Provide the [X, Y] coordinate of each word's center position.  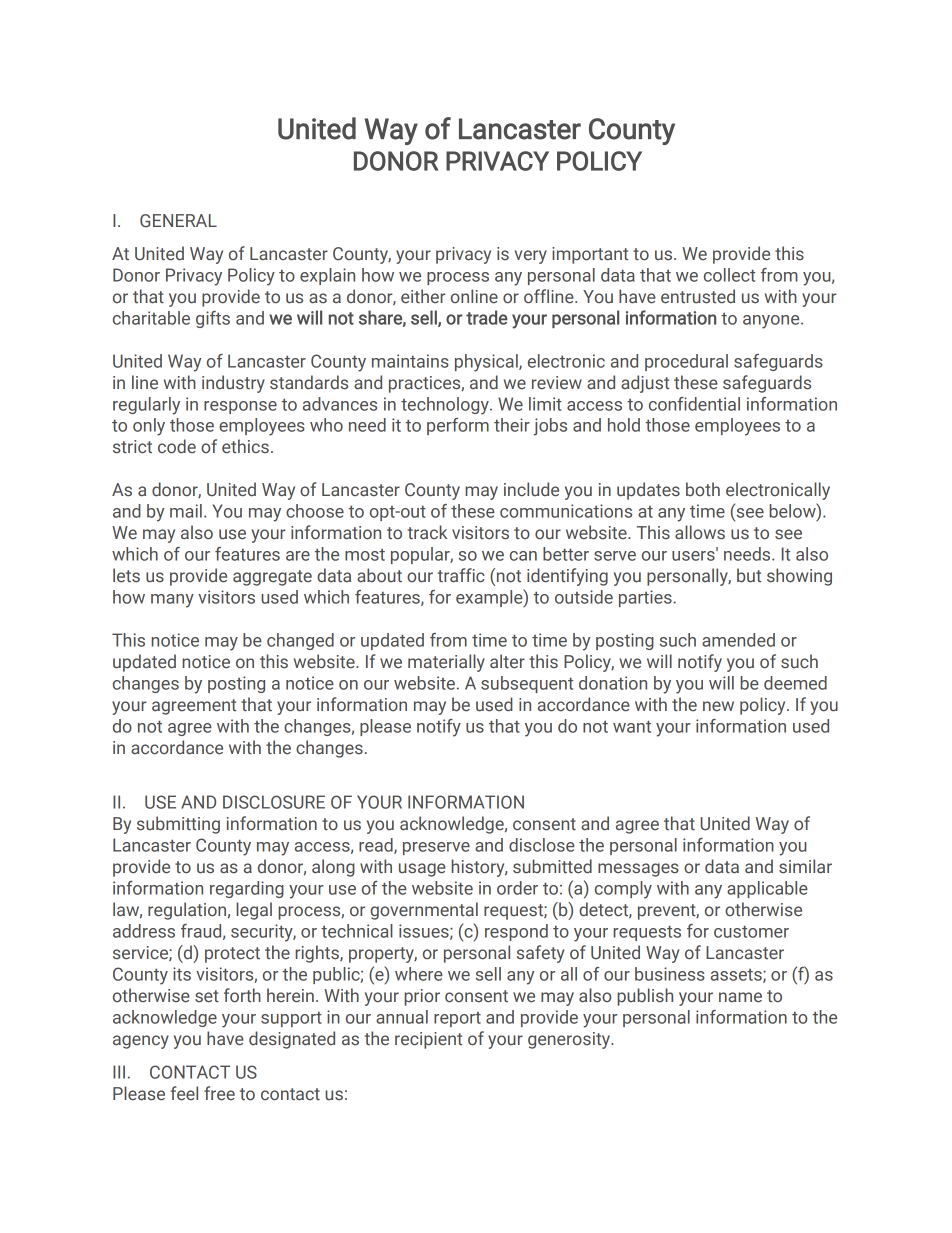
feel [184, 1093]
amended [738, 640]
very [531, 257]
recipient [428, 1040]
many [172, 601]
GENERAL [178, 221]
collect [729, 275]
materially [446, 663]
